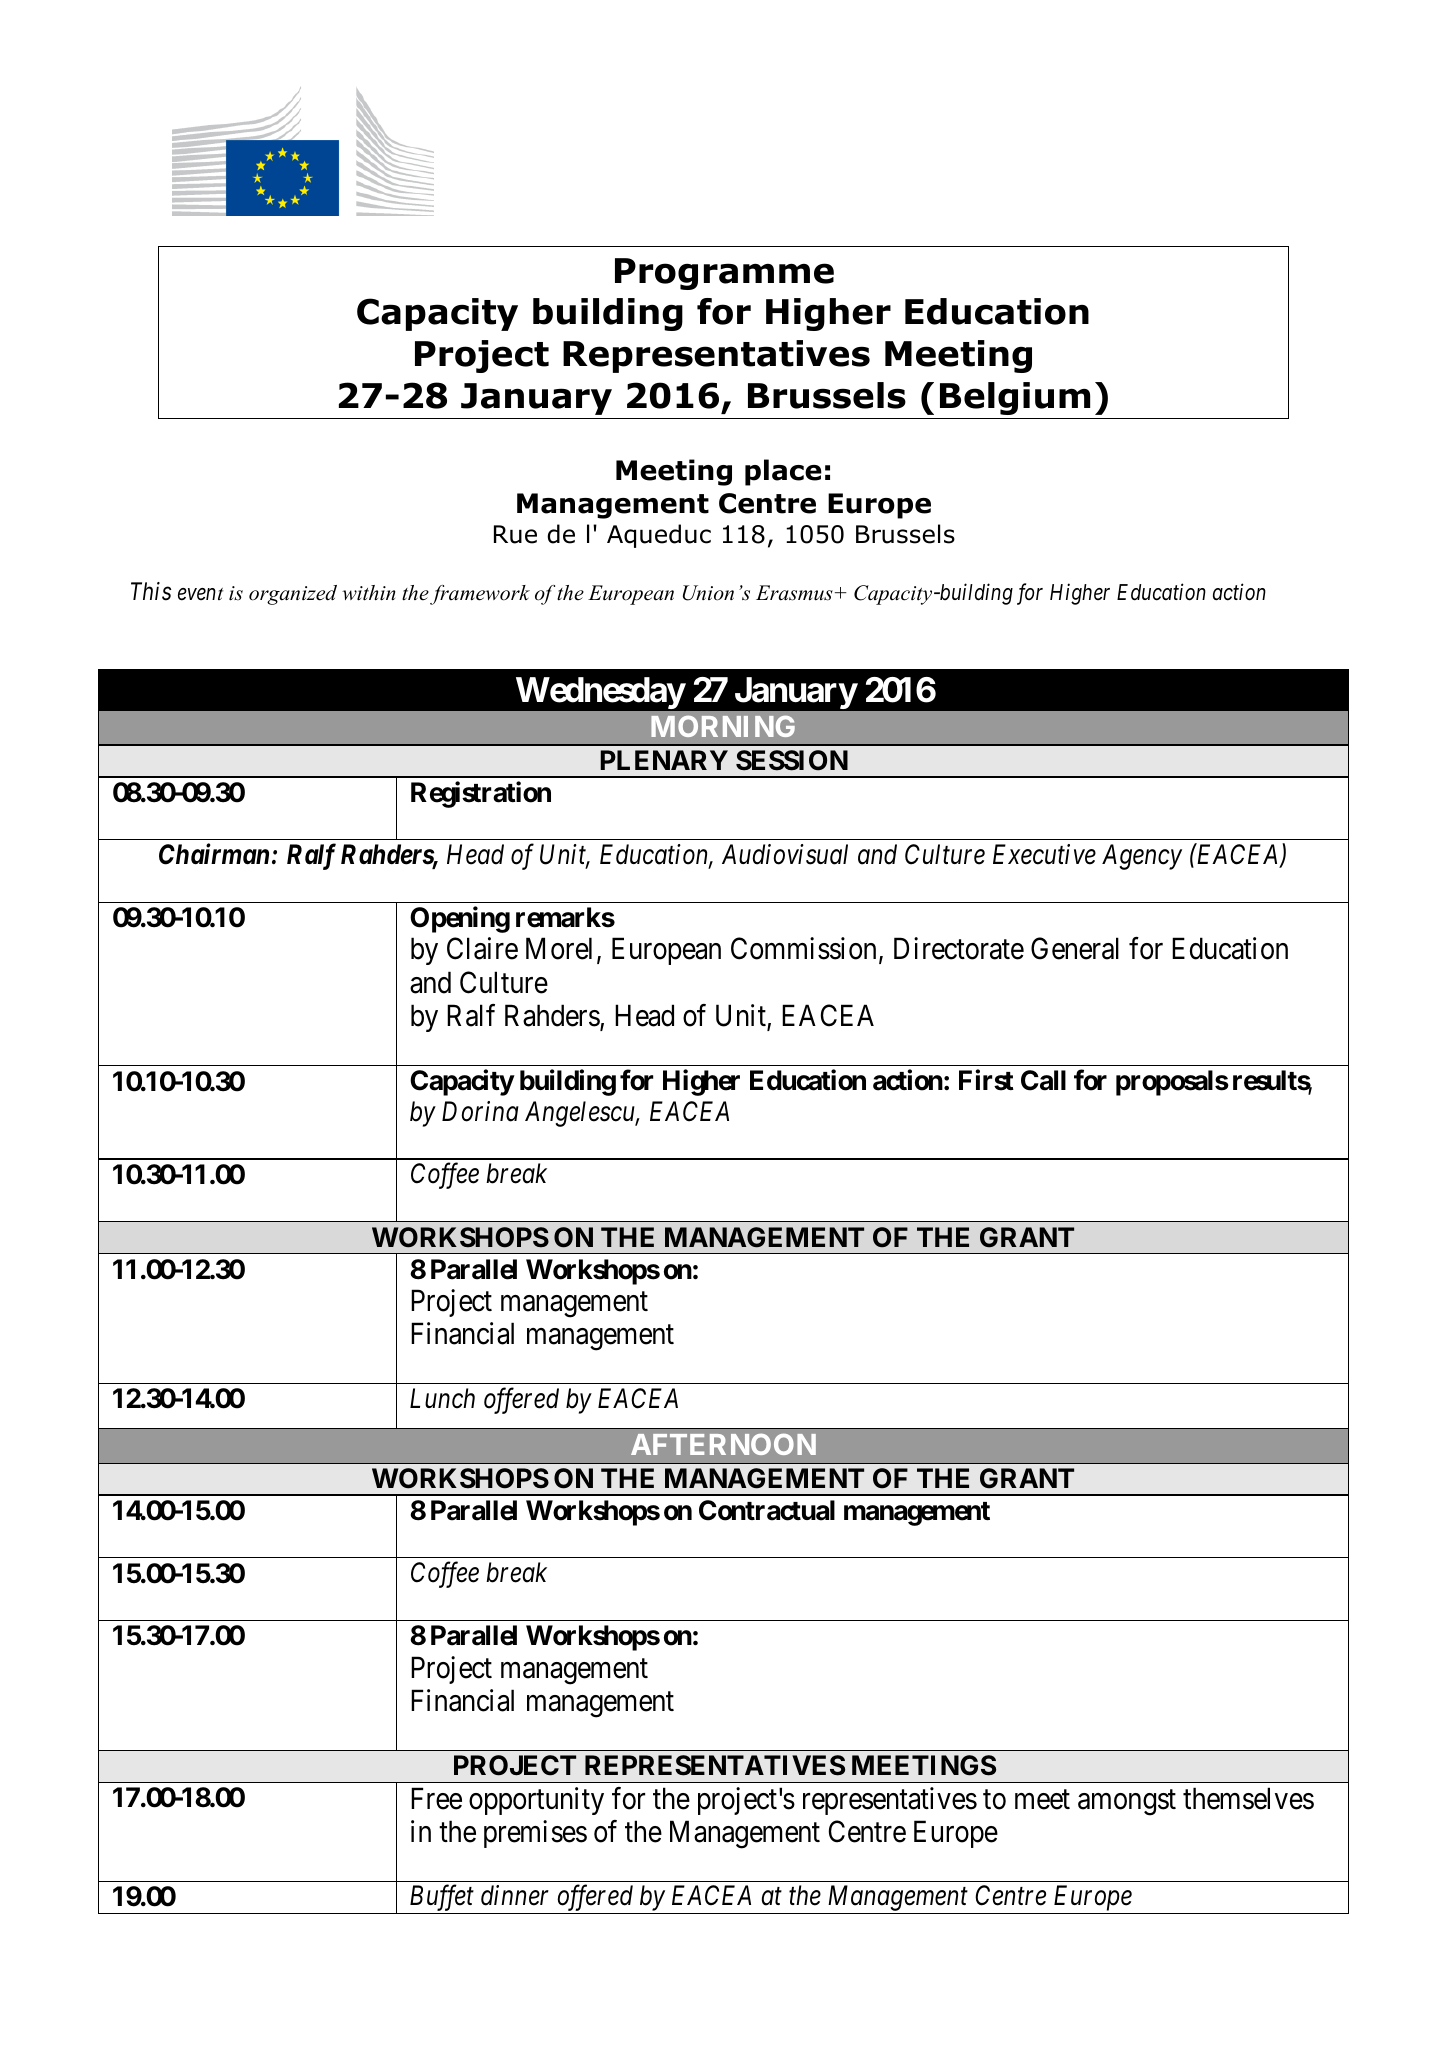  Describe the element at coordinates (515, 1895) in the document. I see `dinner` at that location.
